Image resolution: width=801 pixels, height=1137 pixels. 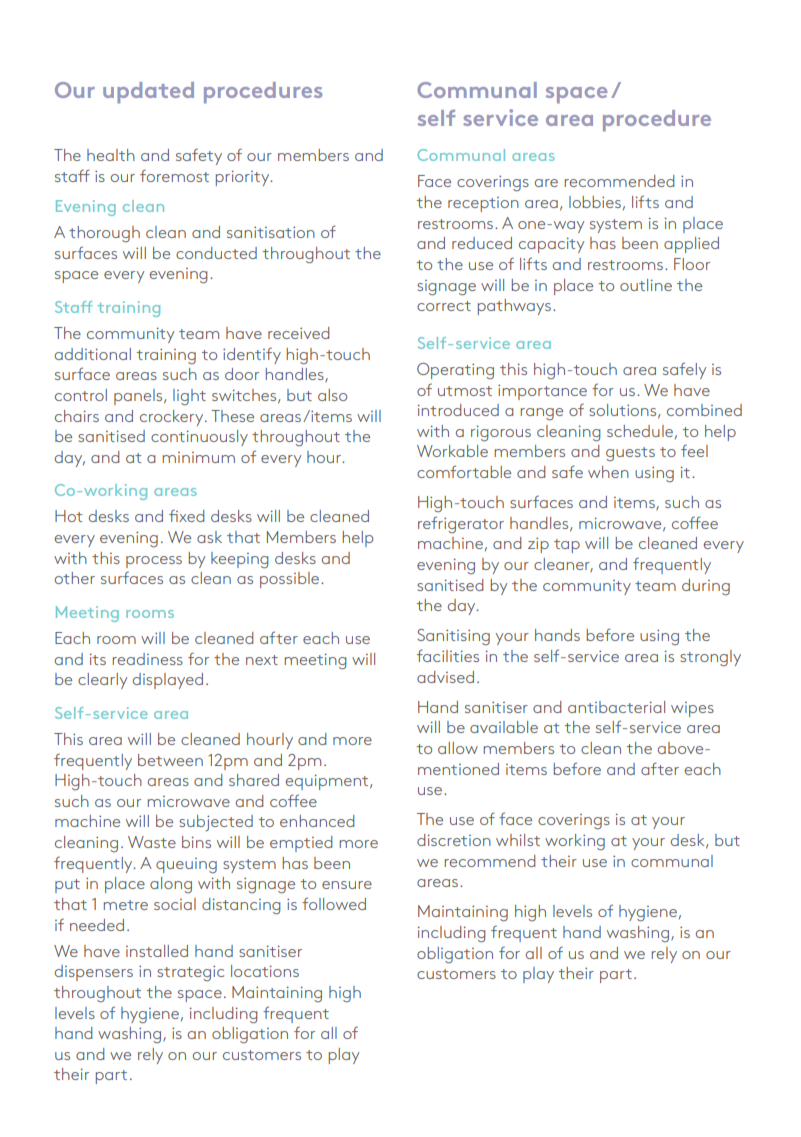 I want to click on updated, so click(x=148, y=92).
